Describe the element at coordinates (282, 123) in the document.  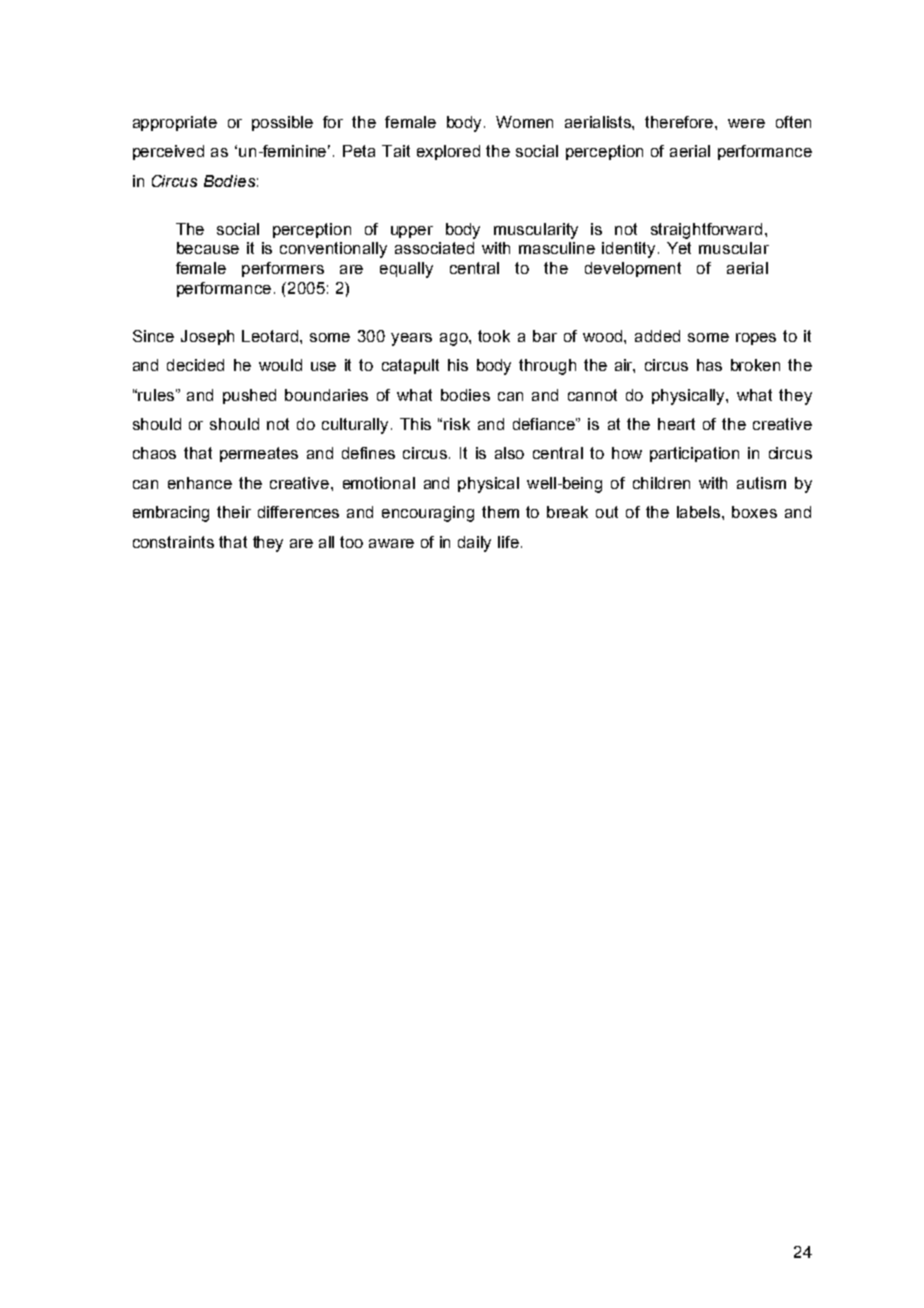
I see `possible` at that location.
